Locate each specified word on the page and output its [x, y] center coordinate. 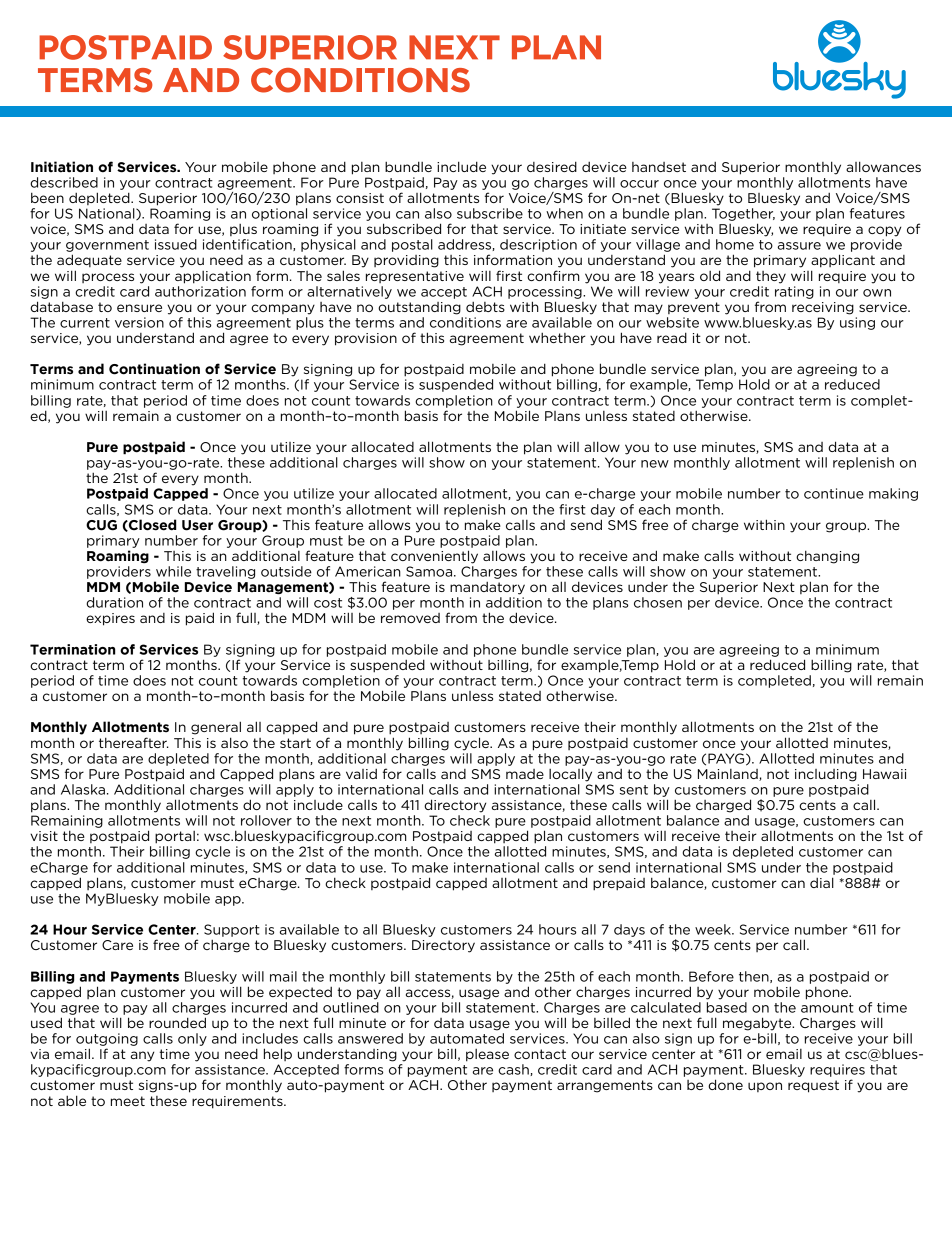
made [525, 774]
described [64, 182]
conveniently [434, 557]
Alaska [83, 789]
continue [834, 493]
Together [743, 214]
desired [552, 166]
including [826, 775]
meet [128, 1101]
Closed [151, 525]
